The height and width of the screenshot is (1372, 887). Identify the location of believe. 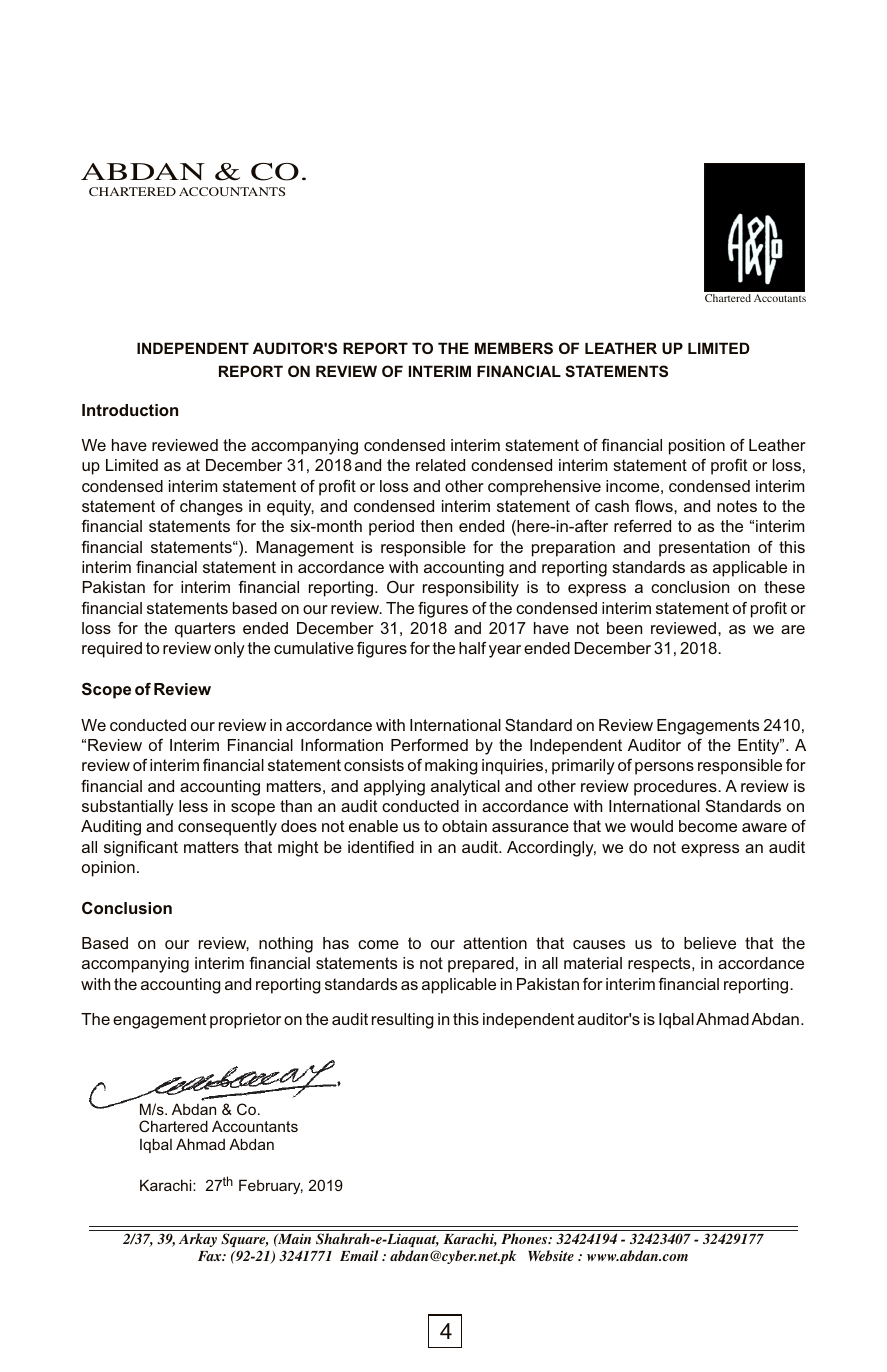
(710, 943).
